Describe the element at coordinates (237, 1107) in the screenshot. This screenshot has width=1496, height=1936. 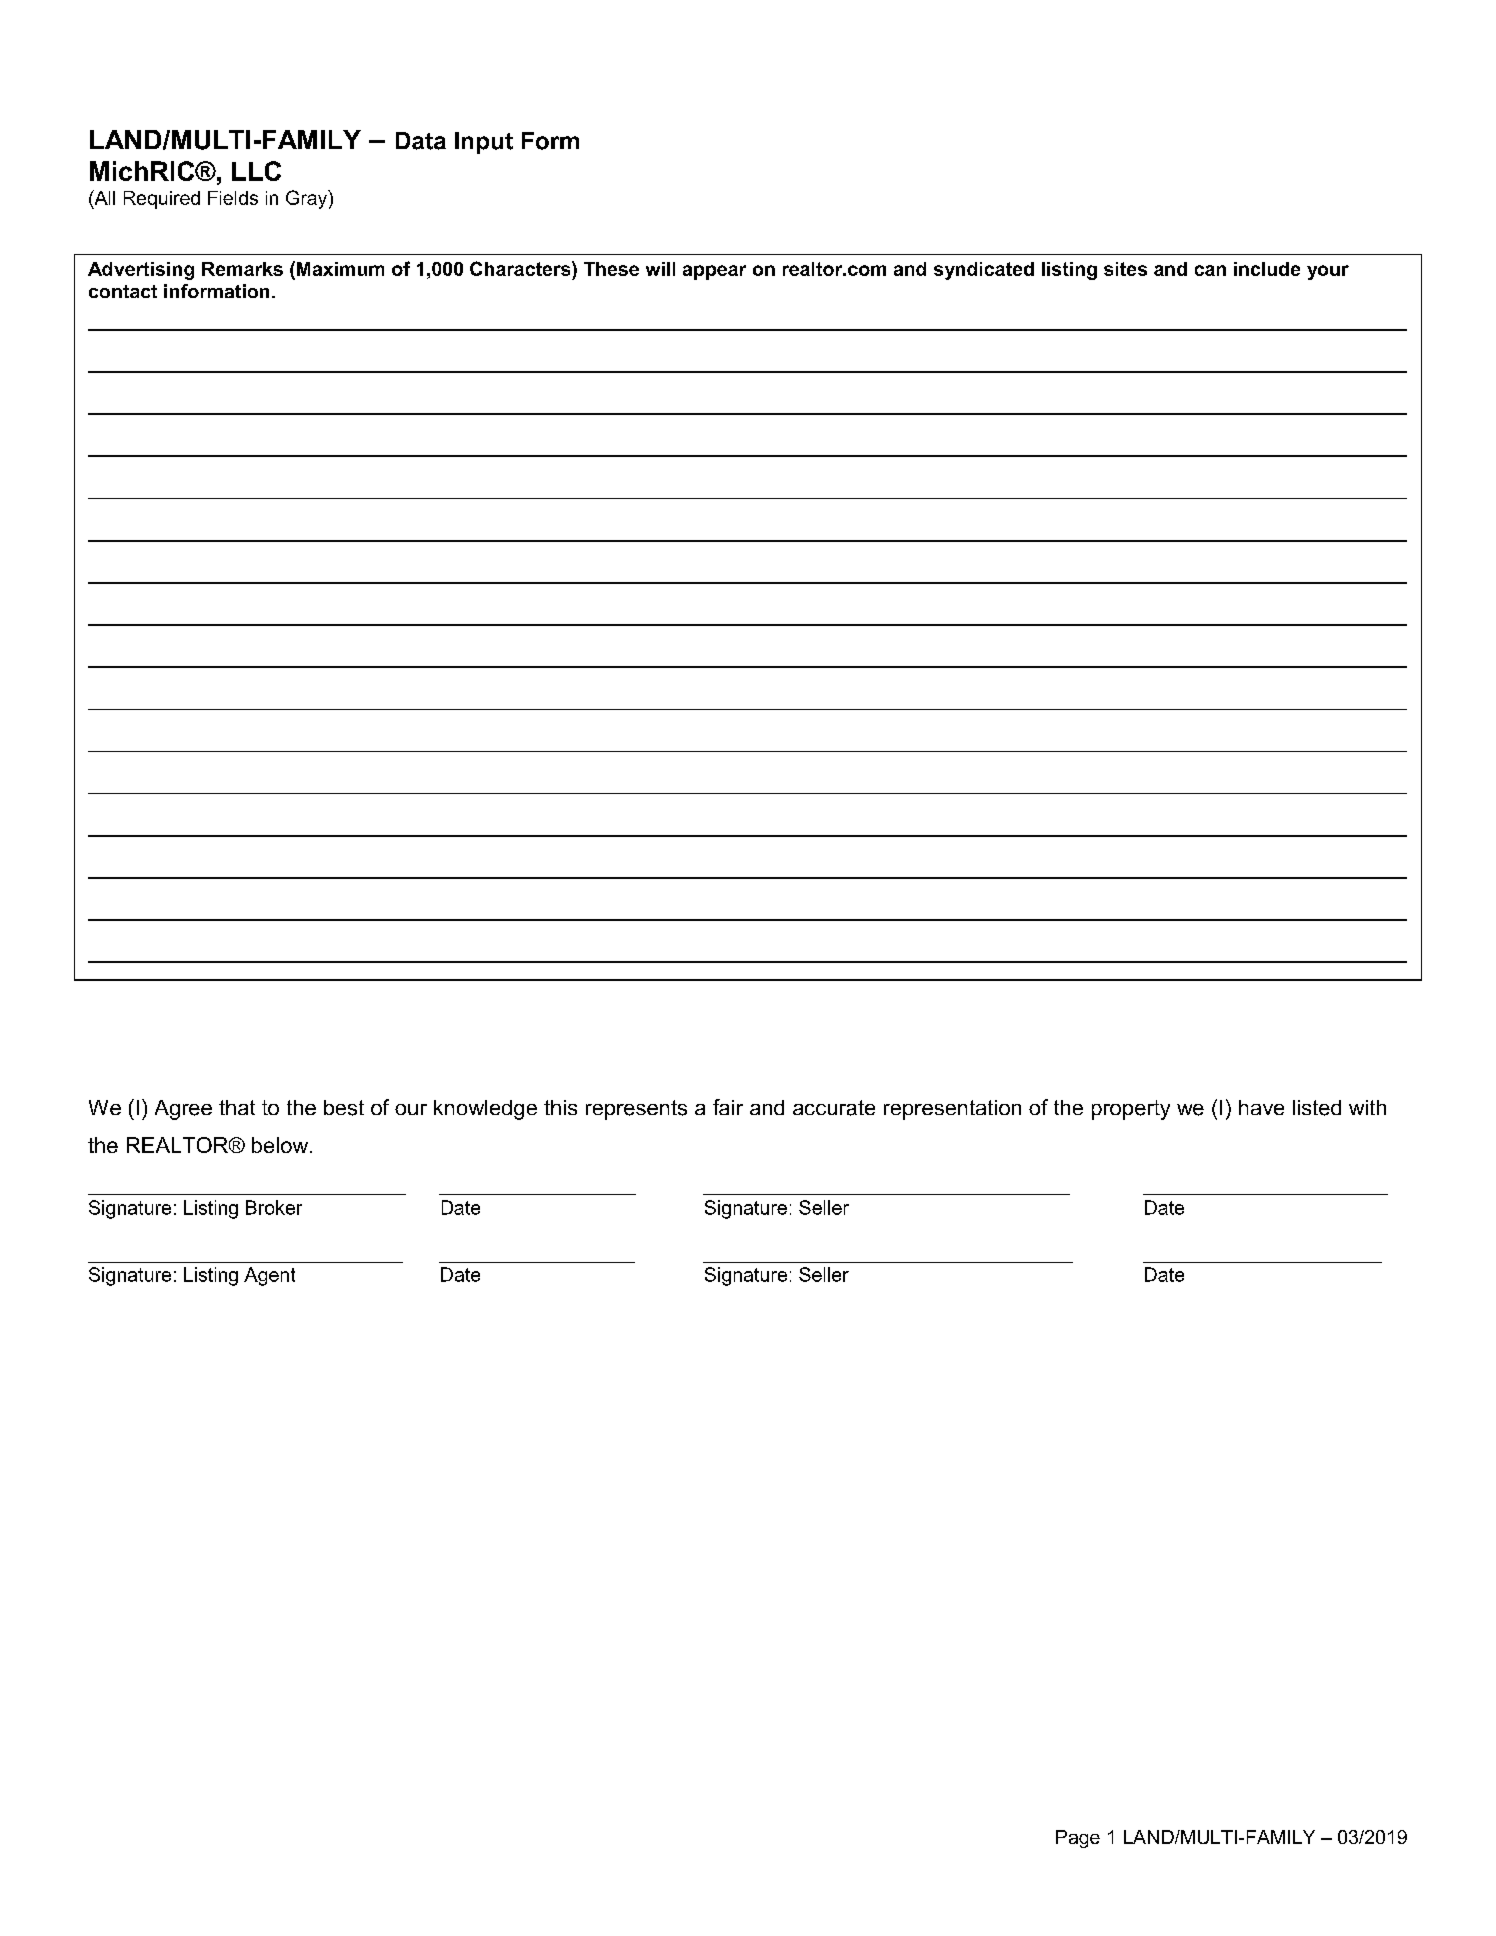
I see `that` at that location.
